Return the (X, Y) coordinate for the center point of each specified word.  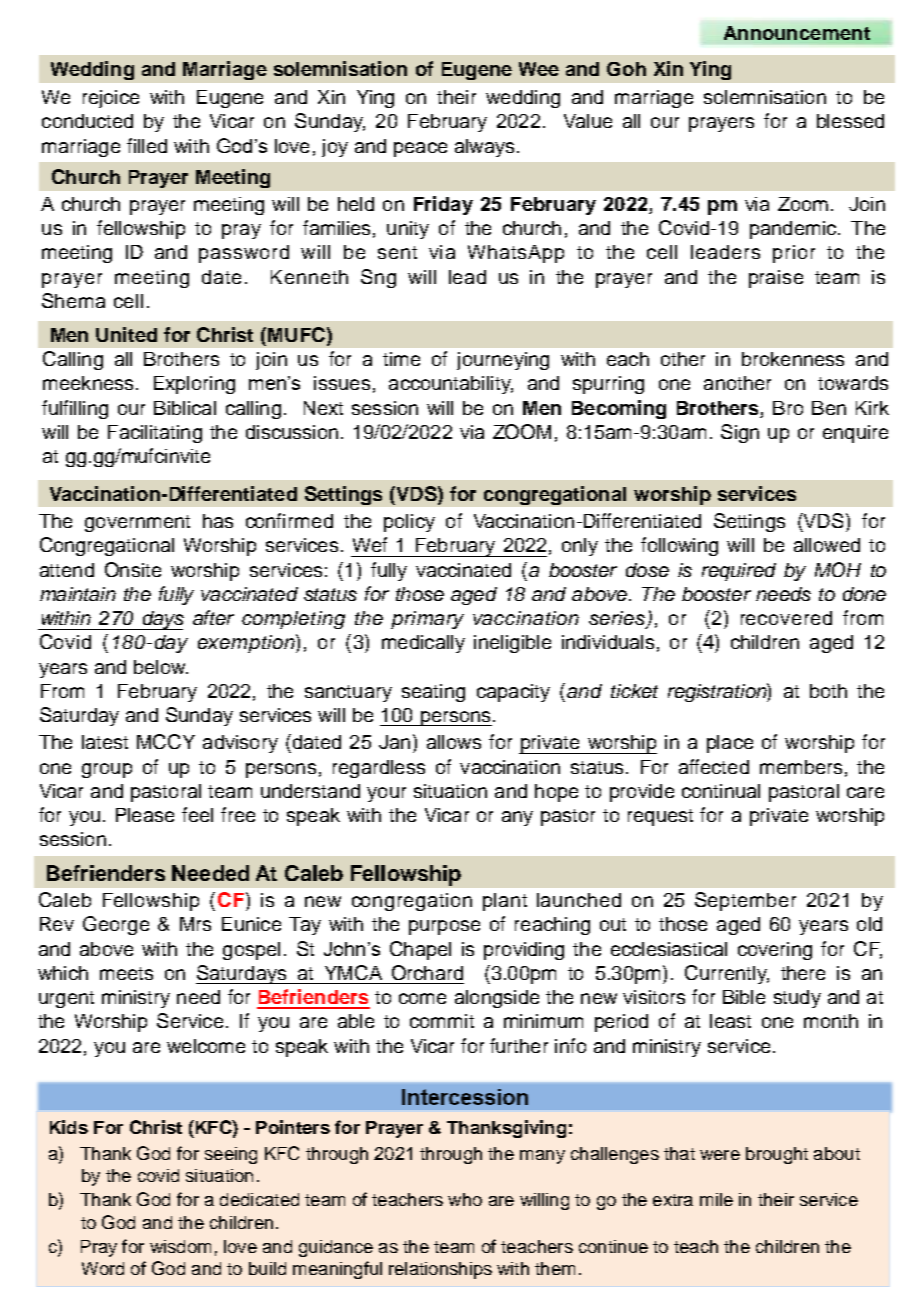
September (745, 901)
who (465, 1199)
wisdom (180, 1246)
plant (505, 902)
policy (409, 523)
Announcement (797, 33)
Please (145, 815)
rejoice (111, 99)
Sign (740, 433)
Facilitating (155, 434)
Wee (539, 69)
